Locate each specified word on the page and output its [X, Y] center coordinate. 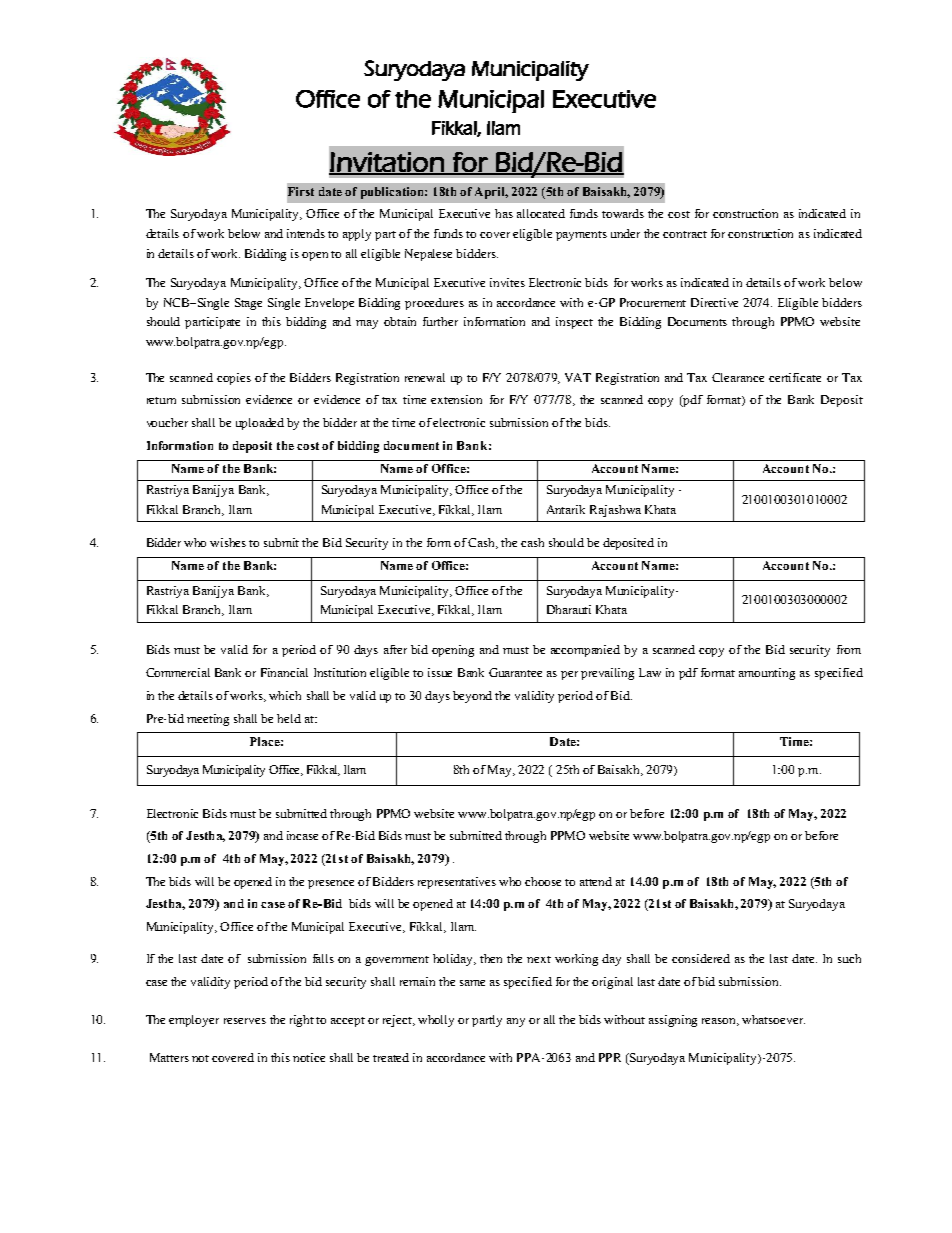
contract [685, 234]
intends [306, 233]
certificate [795, 377]
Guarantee [515, 672]
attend [596, 881]
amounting [767, 674]
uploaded [260, 424]
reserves [245, 1021]
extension [456, 399]
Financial [284, 672]
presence [331, 884]
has [504, 213]
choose [543, 881]
